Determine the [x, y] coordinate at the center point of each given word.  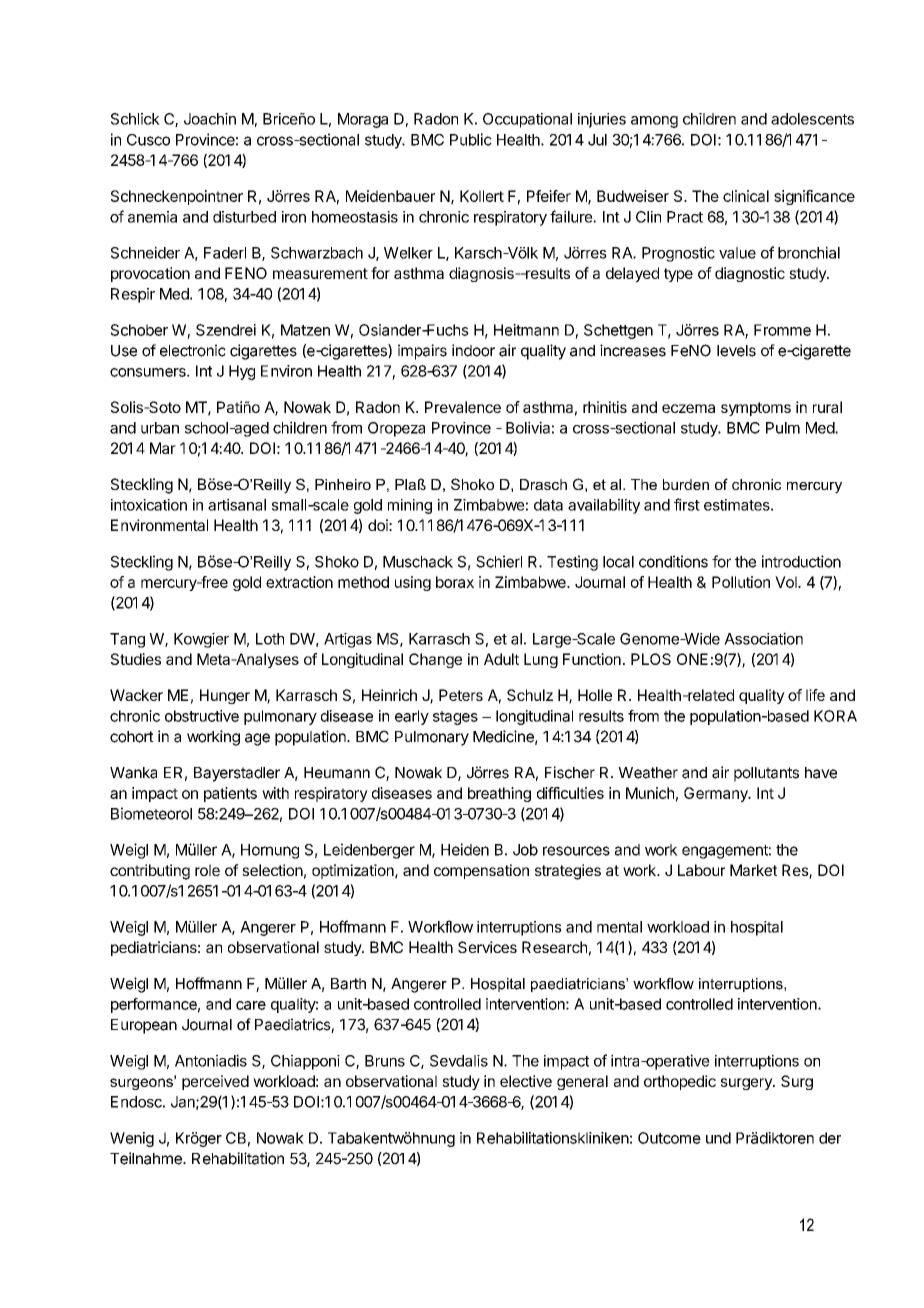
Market [753, 870]
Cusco [148, 140]
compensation [481, 871]
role [207, 870]
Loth [270, 639]
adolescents [812, 119]
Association [763, 638]
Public [471, 139]
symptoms [756, 409]
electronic [193, 350]
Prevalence [463, 407]
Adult [501, 659]
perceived [215, 1082]
